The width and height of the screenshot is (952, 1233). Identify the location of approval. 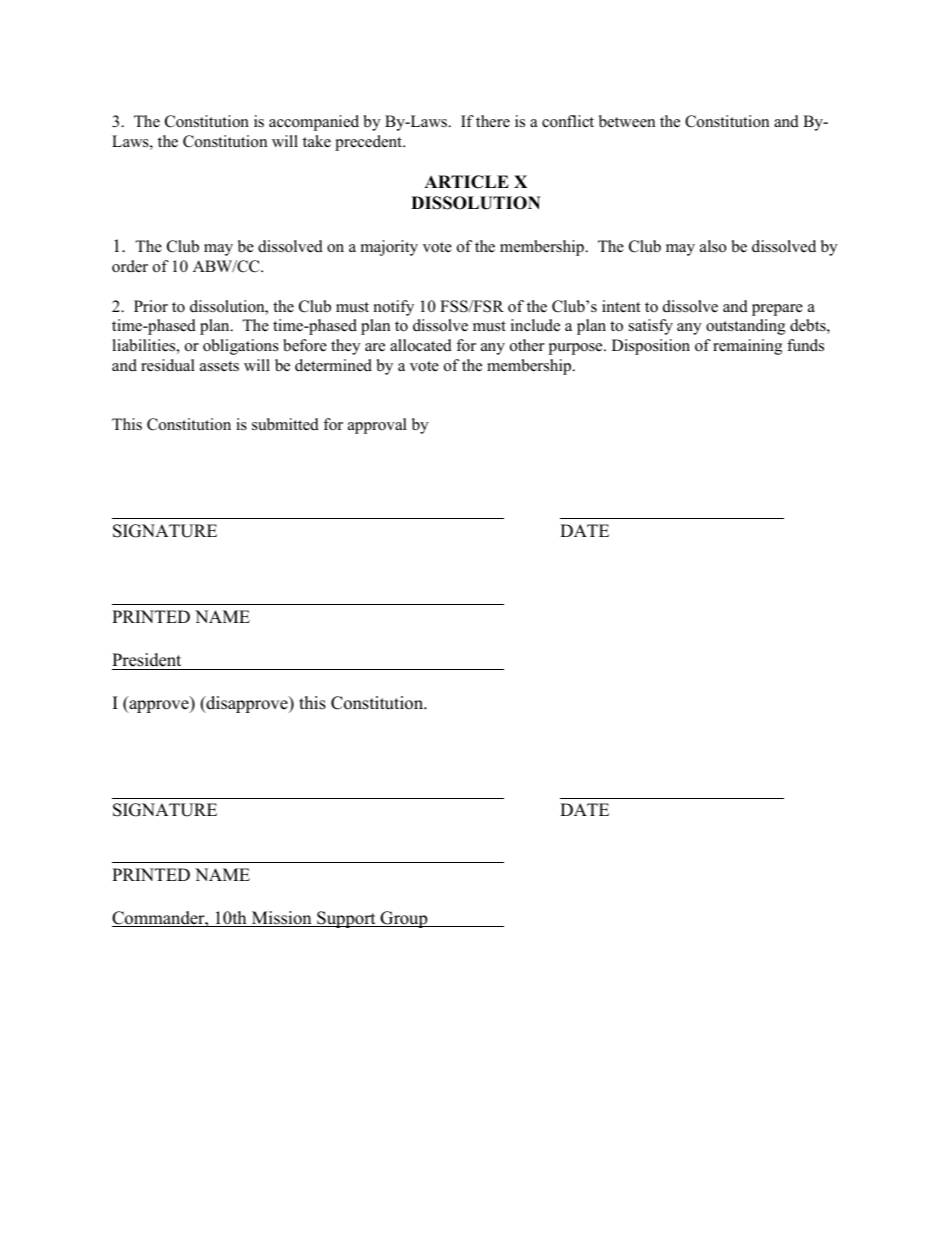
(377, 426).
